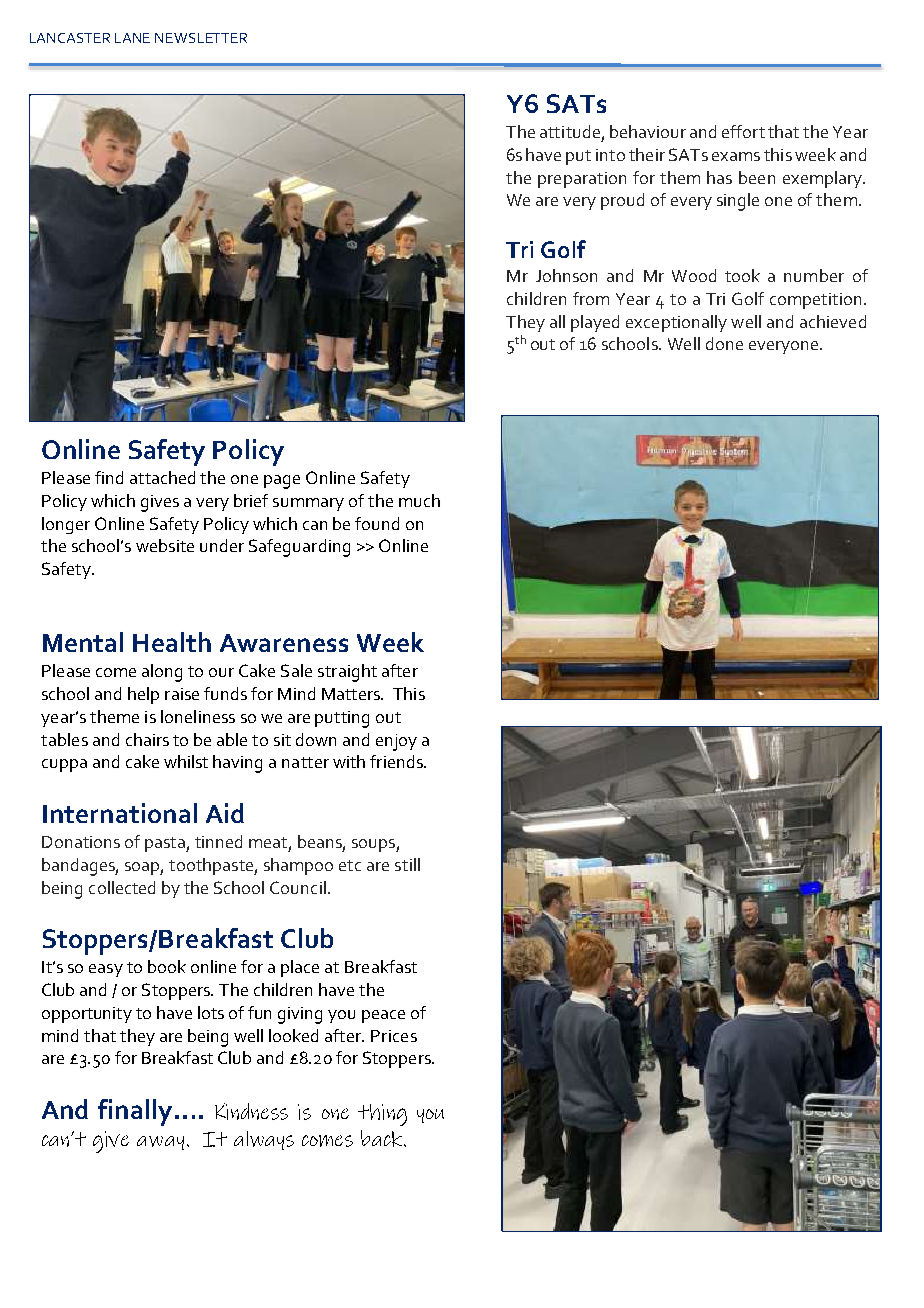 Image resolution: width=924 pixels, height=1308 pixels. I want to click on finally, so click(135, 1112).
